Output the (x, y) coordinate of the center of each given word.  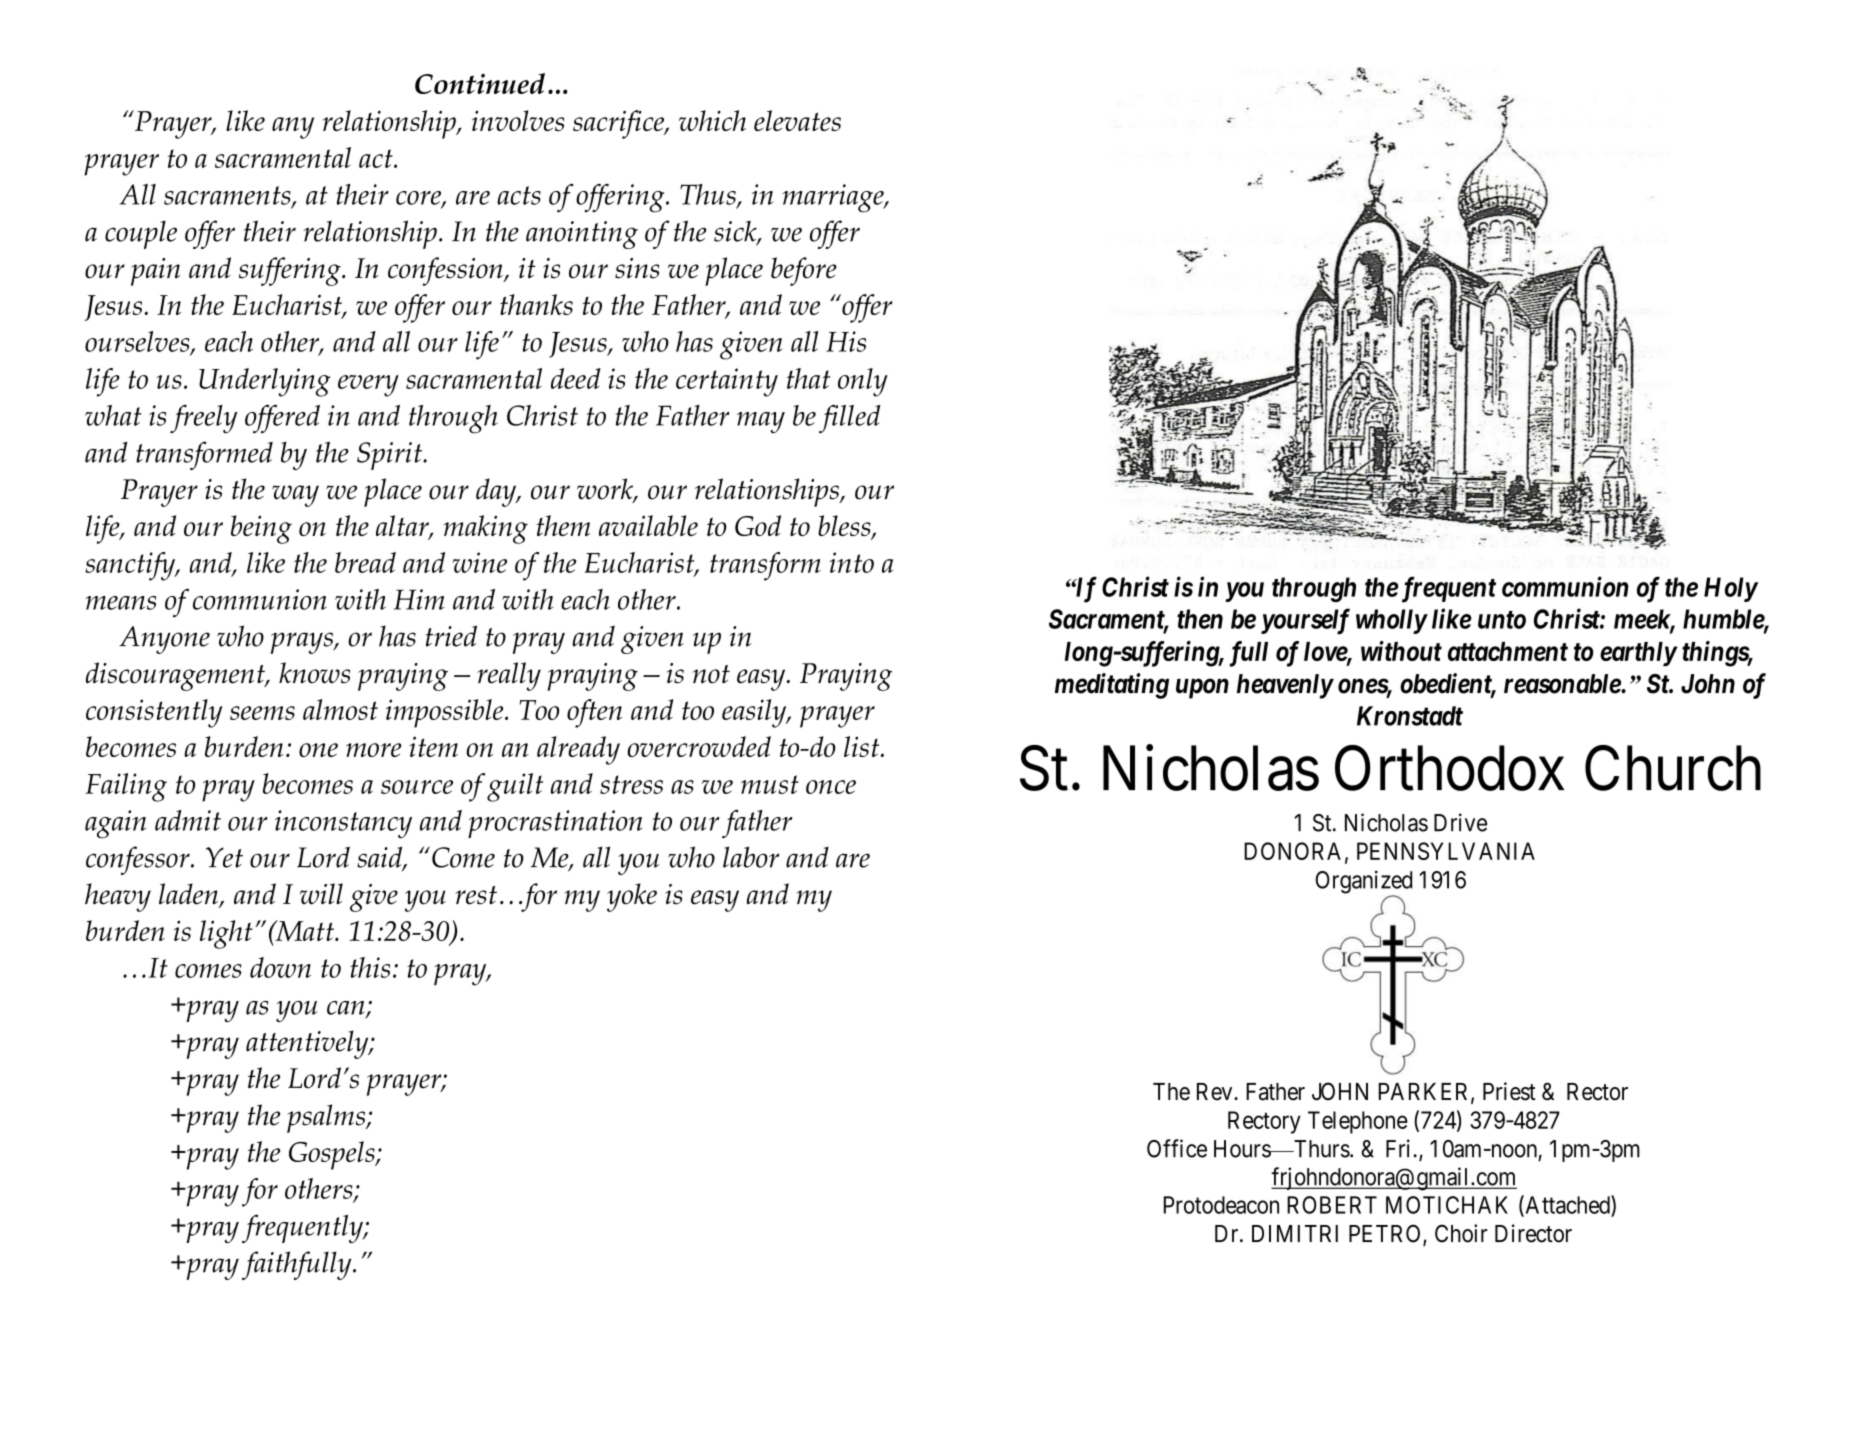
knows (314, 673)
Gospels (333, 1155)
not (711, 674)
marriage (834, 198)
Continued (480, 83)
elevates (797, 120)
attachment (1508, 651)
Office (1177, 1148)
